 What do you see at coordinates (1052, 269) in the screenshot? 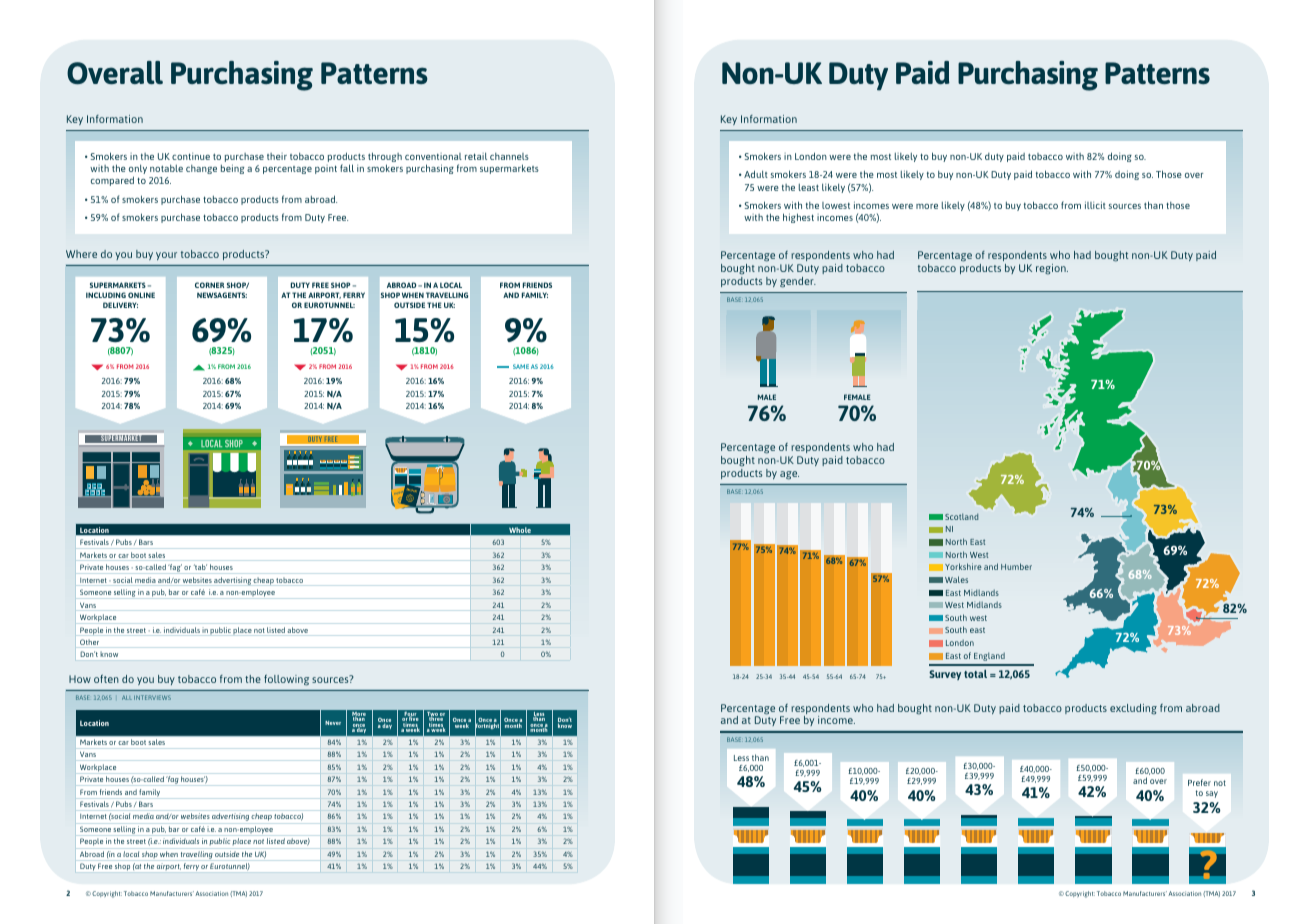
I see `region` at bounding box center [1052, 269].
